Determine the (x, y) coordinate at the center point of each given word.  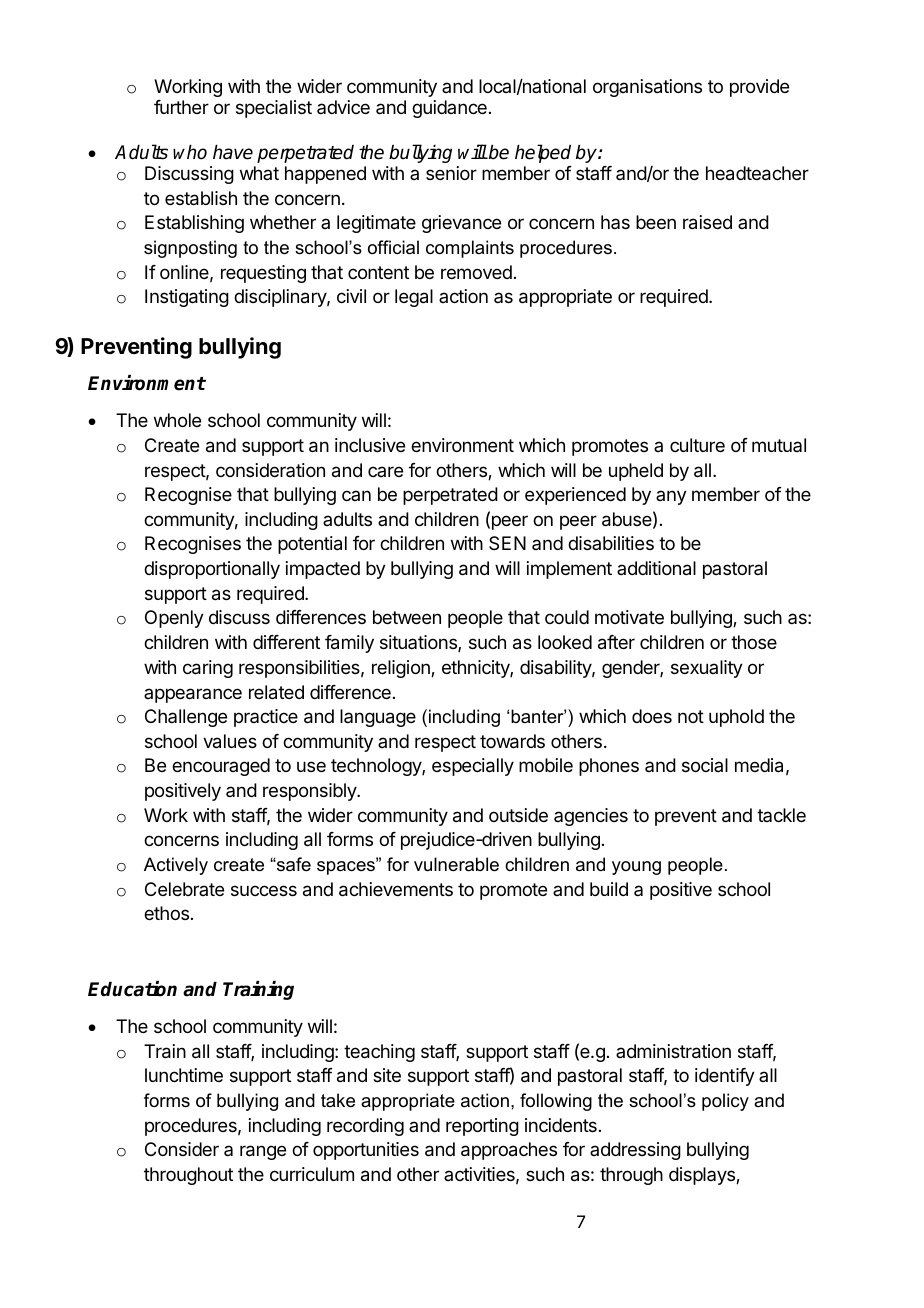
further (181, 107)
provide (759, 88)
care (385, 471)
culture (697, 445)
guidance (449, 109)
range (263, 1152)
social (705, 765)
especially (473, 767)
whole (177, 420)
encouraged (221, 767)
